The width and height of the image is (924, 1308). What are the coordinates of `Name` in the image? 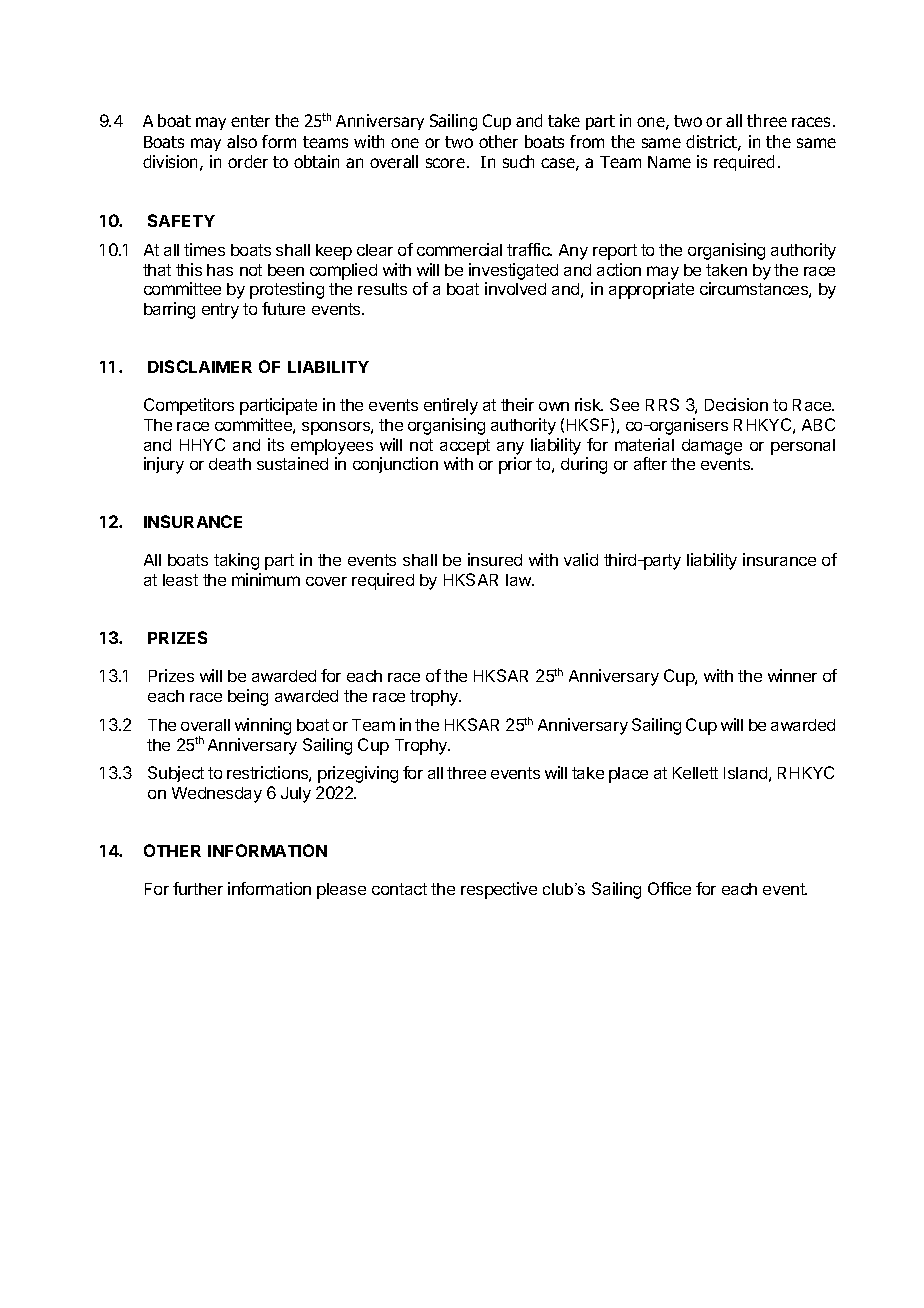 It's located at (669, 162).
